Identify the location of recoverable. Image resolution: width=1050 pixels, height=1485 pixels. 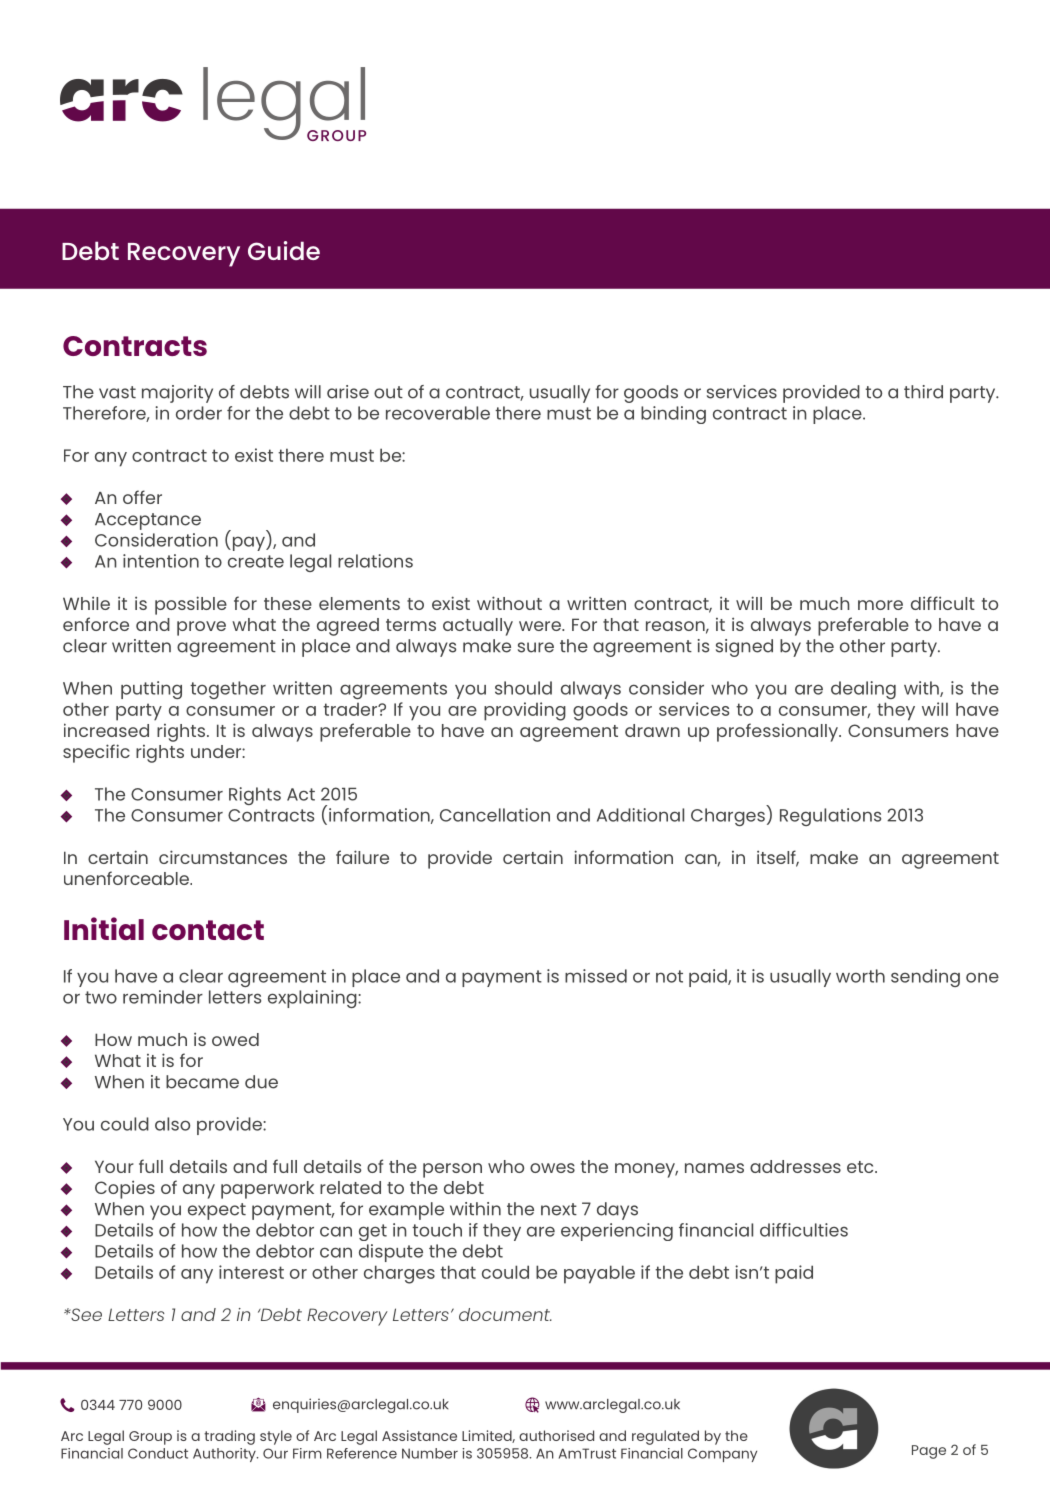
(438, 413).
